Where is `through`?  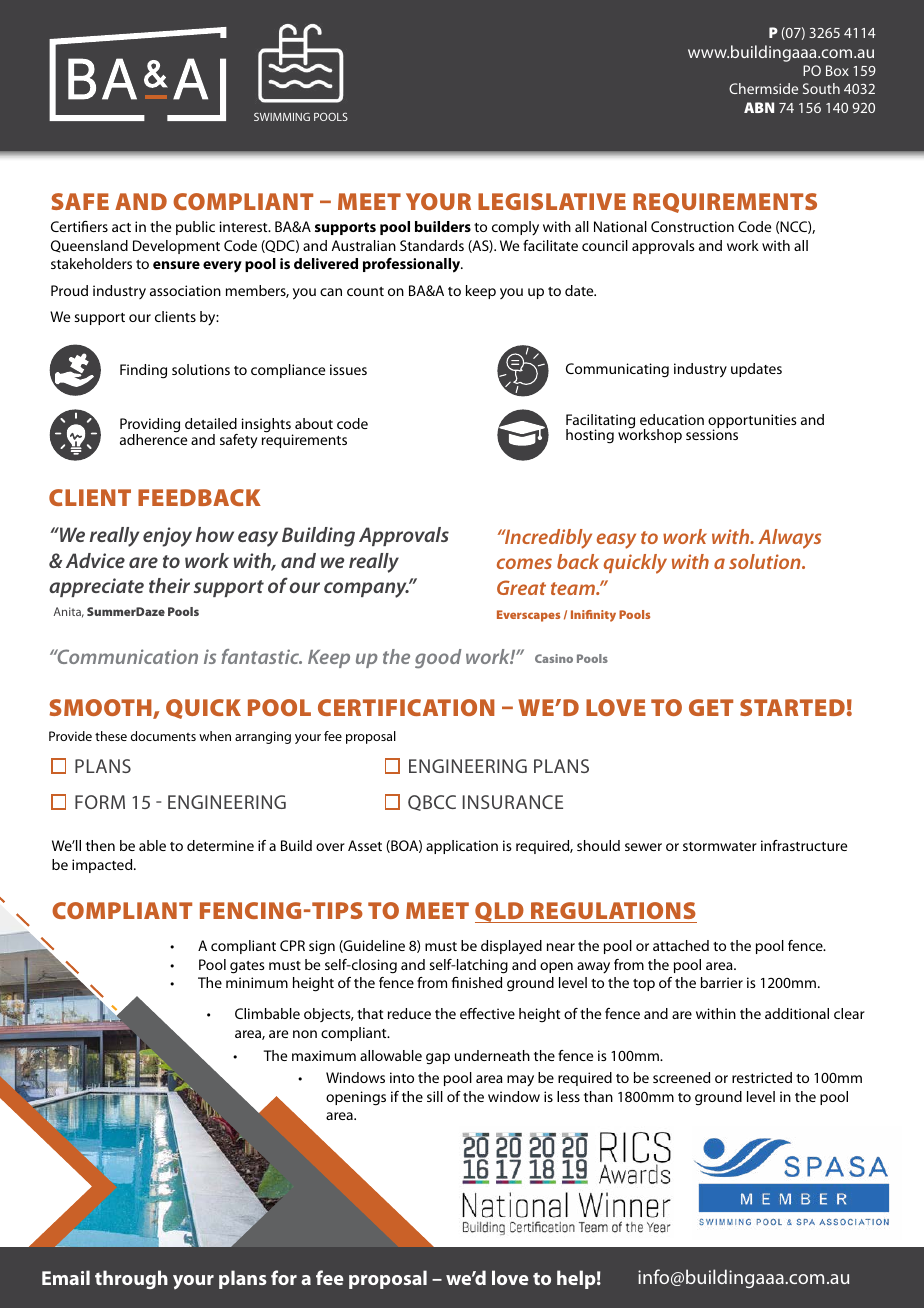 through is located at coordinates (131, 1279).
